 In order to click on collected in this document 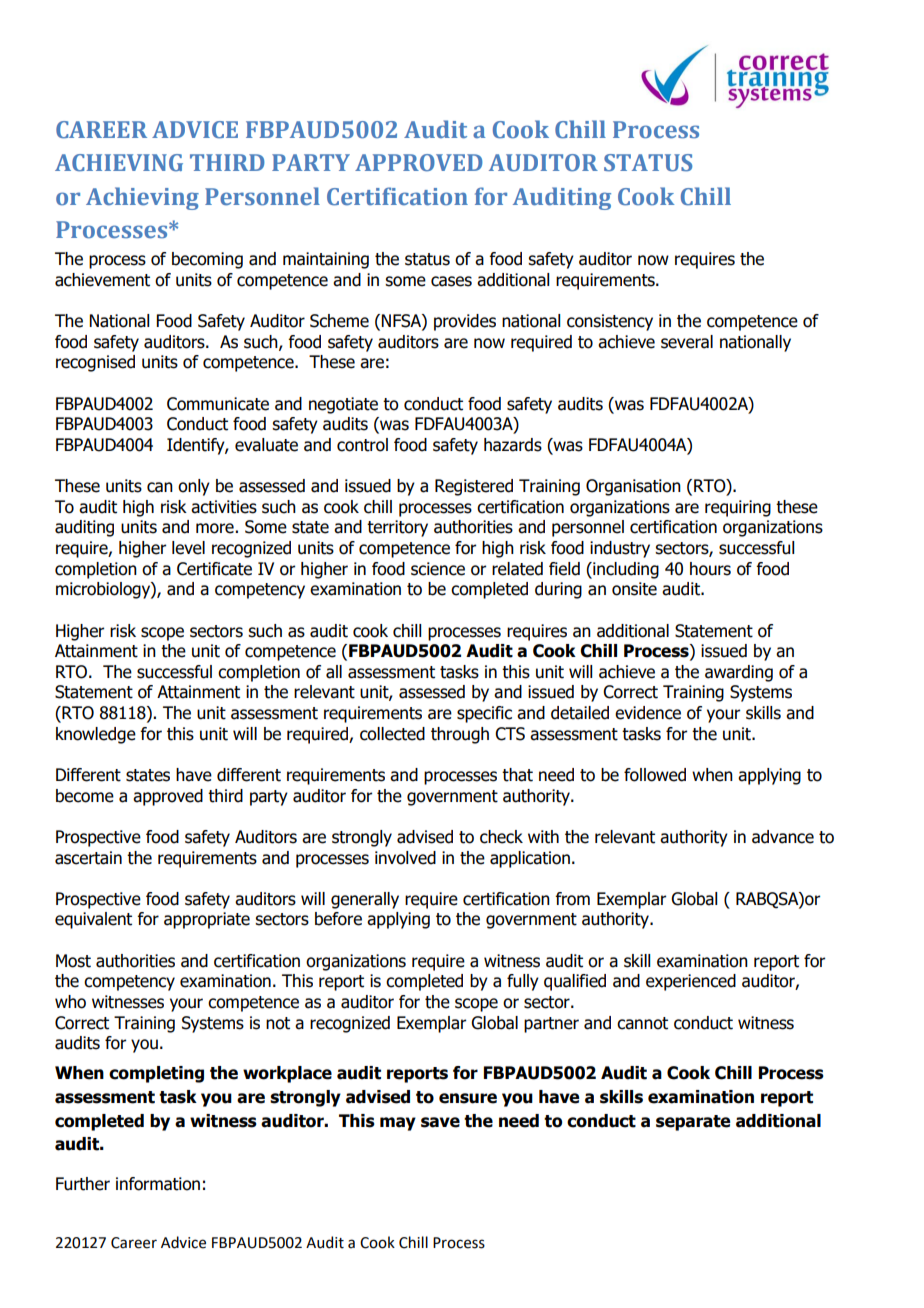, I will do `click(392, 734)`.
